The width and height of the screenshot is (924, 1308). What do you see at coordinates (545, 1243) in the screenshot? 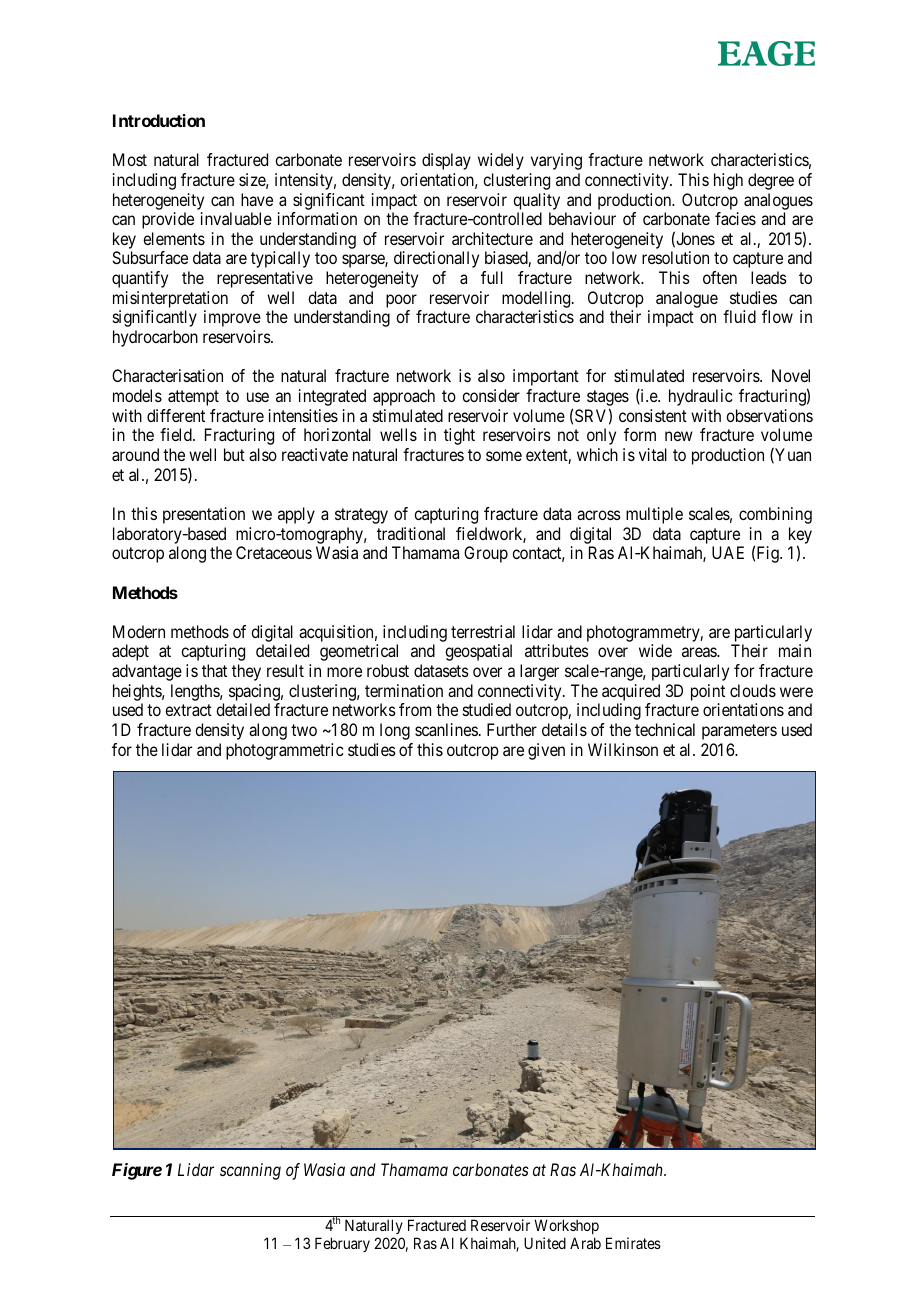
I see `United` at bounding box center [545, 1243].
